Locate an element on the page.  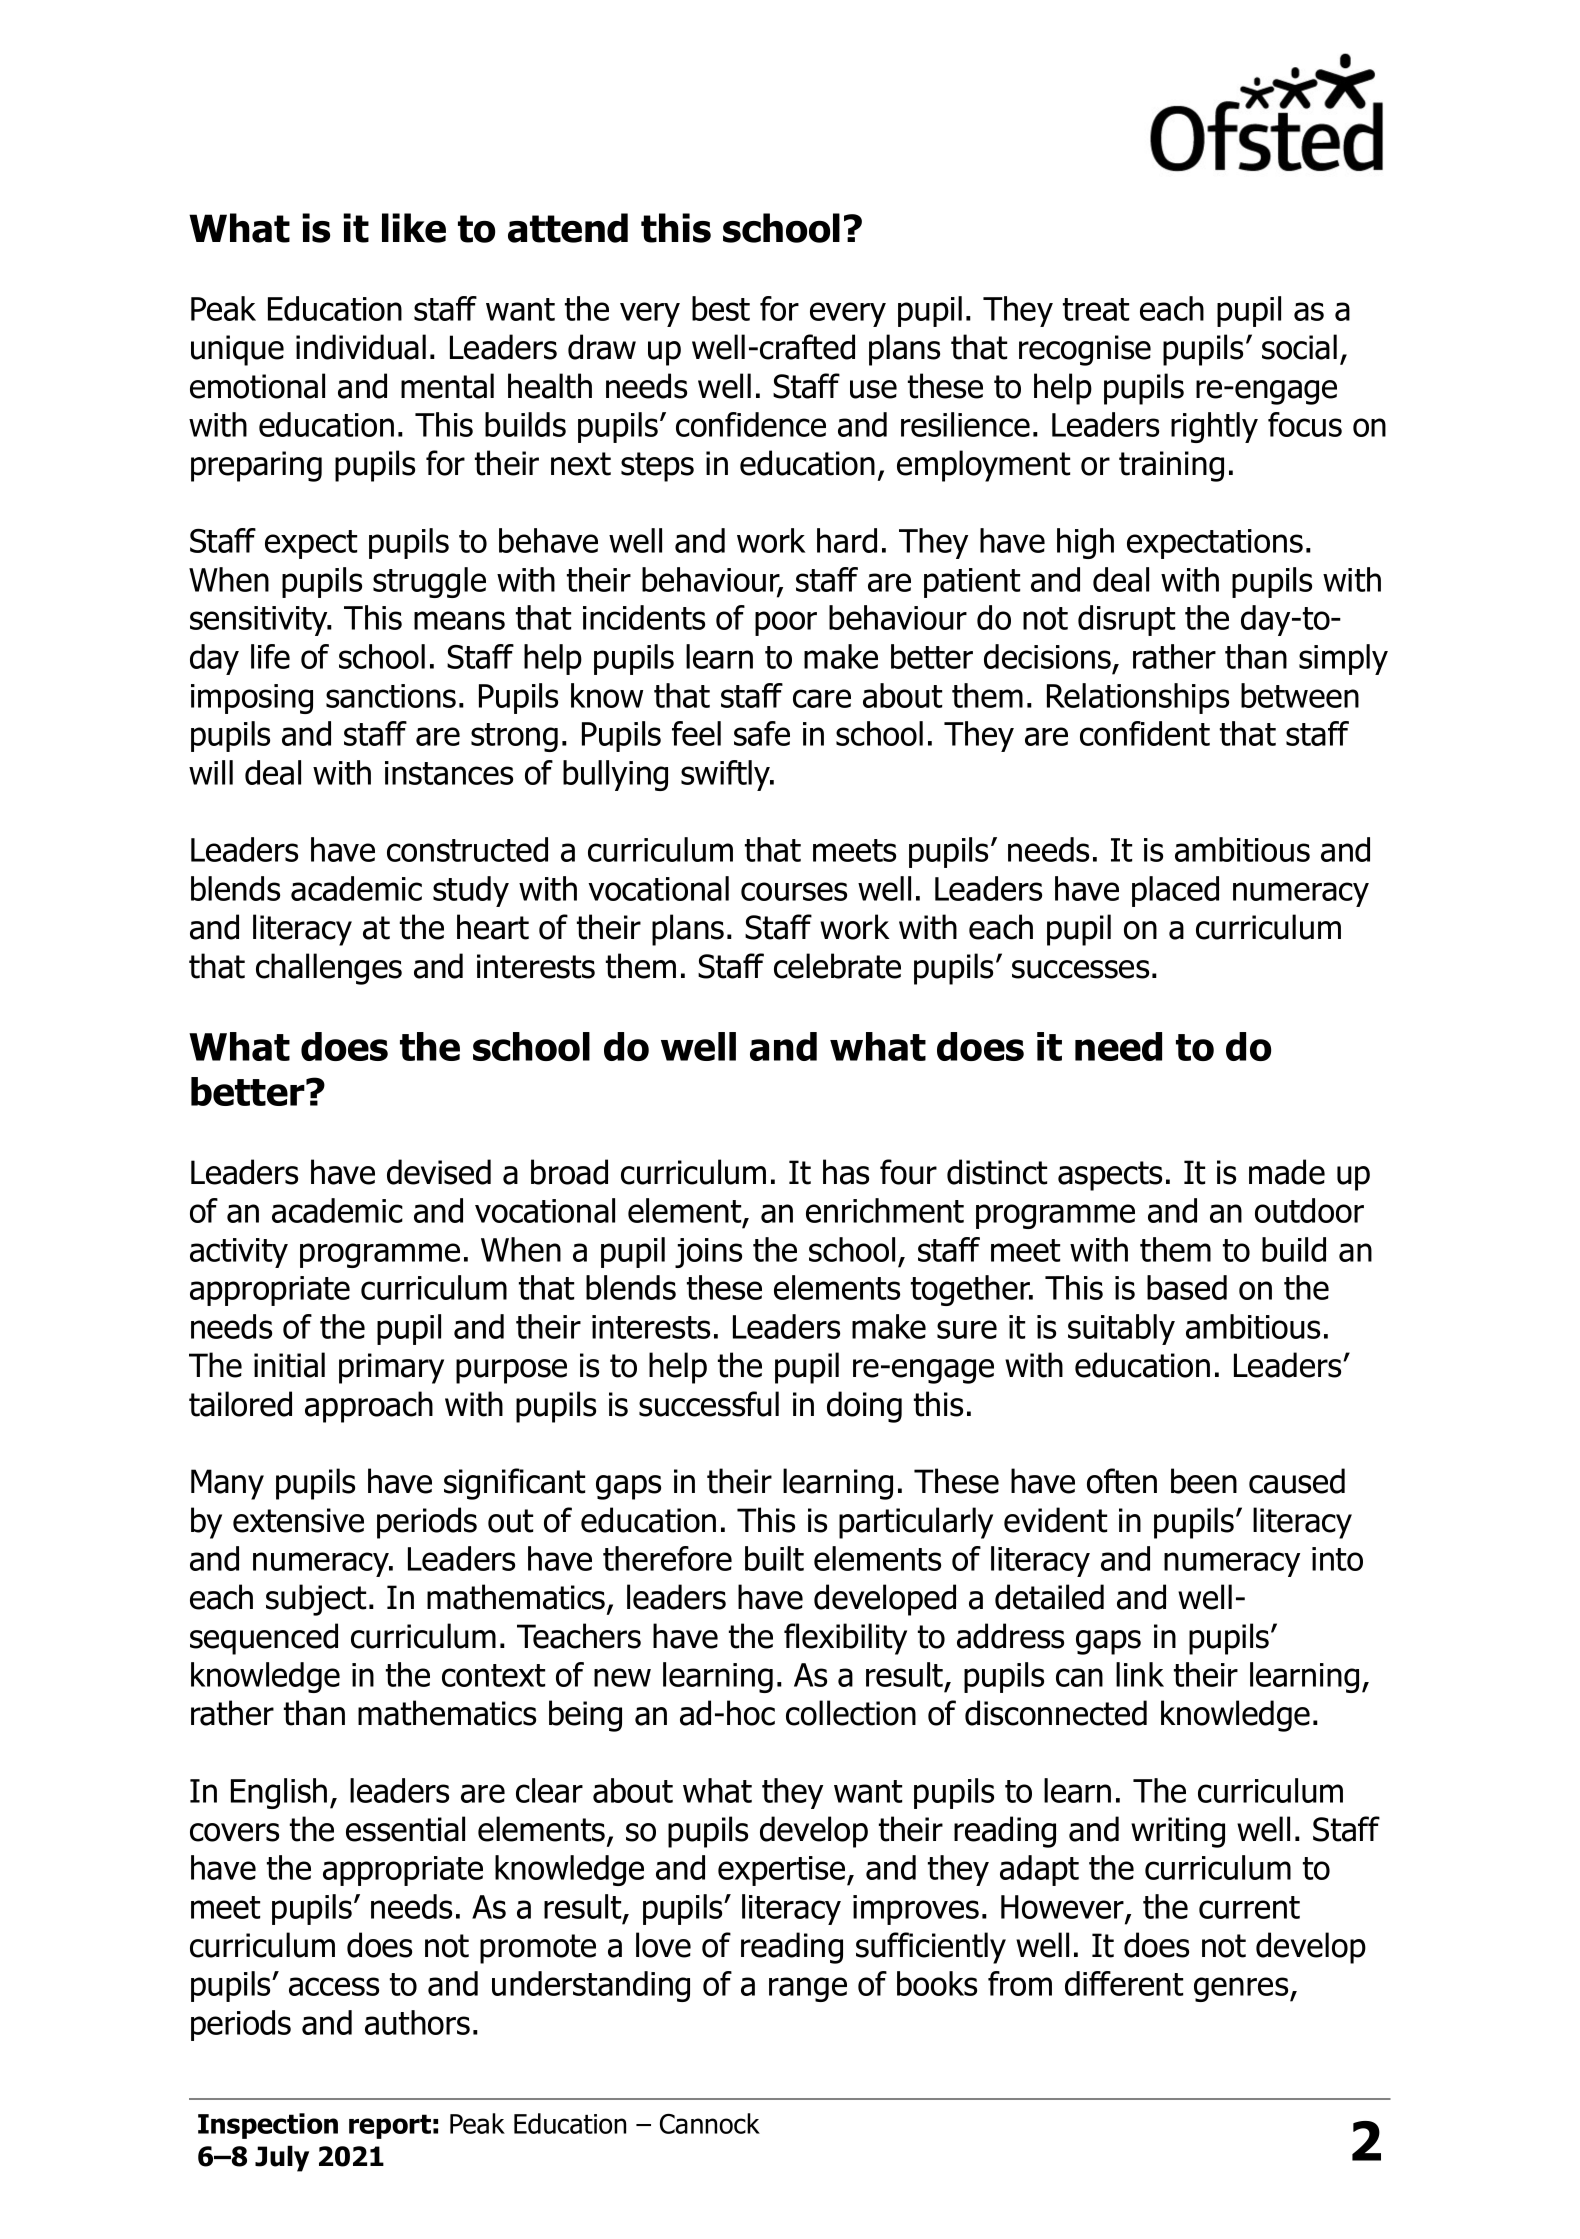
built is located at coordinates (774, 1558).
